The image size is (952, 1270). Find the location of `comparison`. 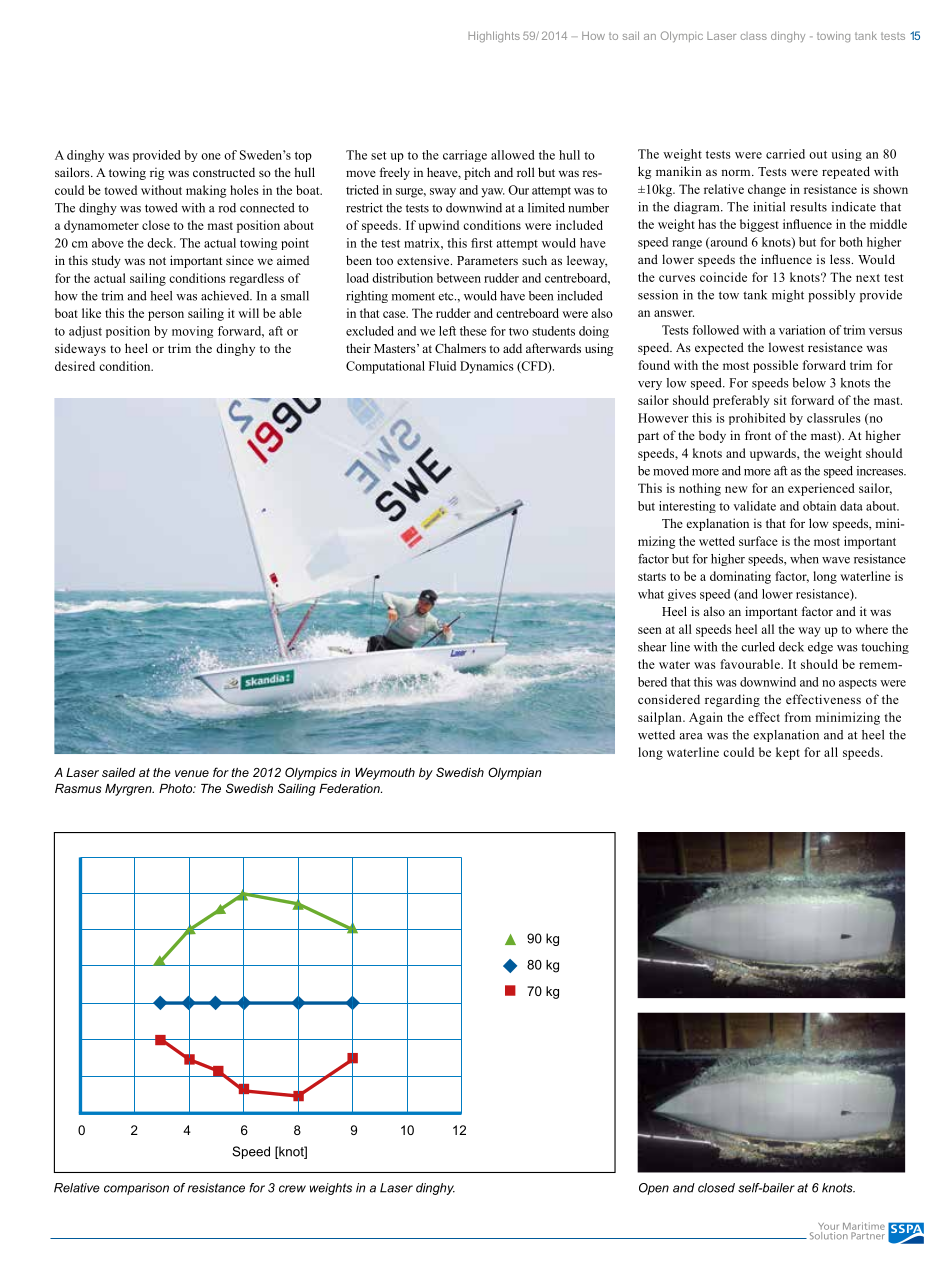

comparison is located at coordinates (136, 1189).
